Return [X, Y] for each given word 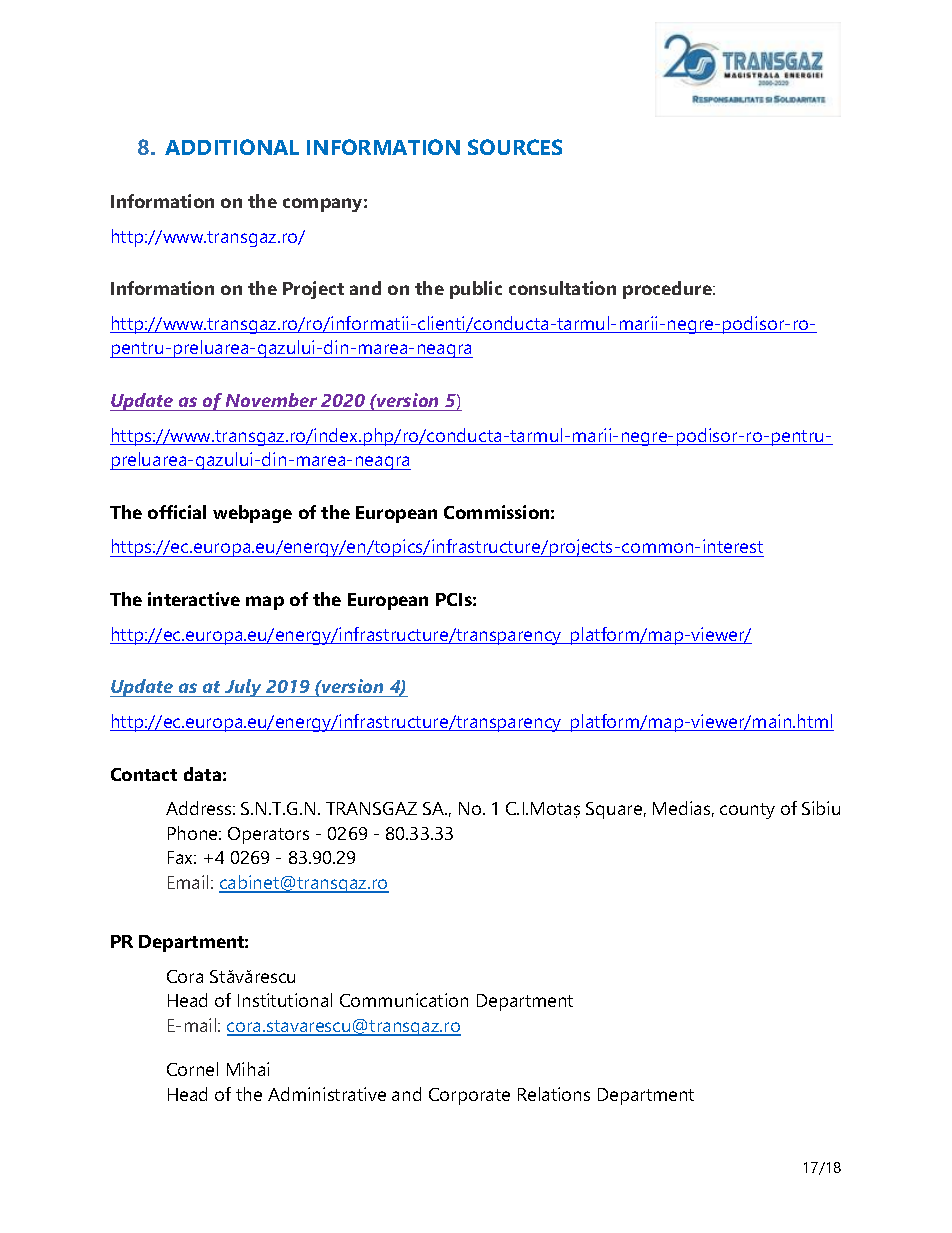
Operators [268, 835]
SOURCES [515, 147]
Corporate [469, 1096]
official [177, 512]
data [202, 774]
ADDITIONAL [232, 147]
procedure [668, 290]
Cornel [192, 1069]
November [272, 402]
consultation [562, 288]
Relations [554, 1094]
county [747, 811]
